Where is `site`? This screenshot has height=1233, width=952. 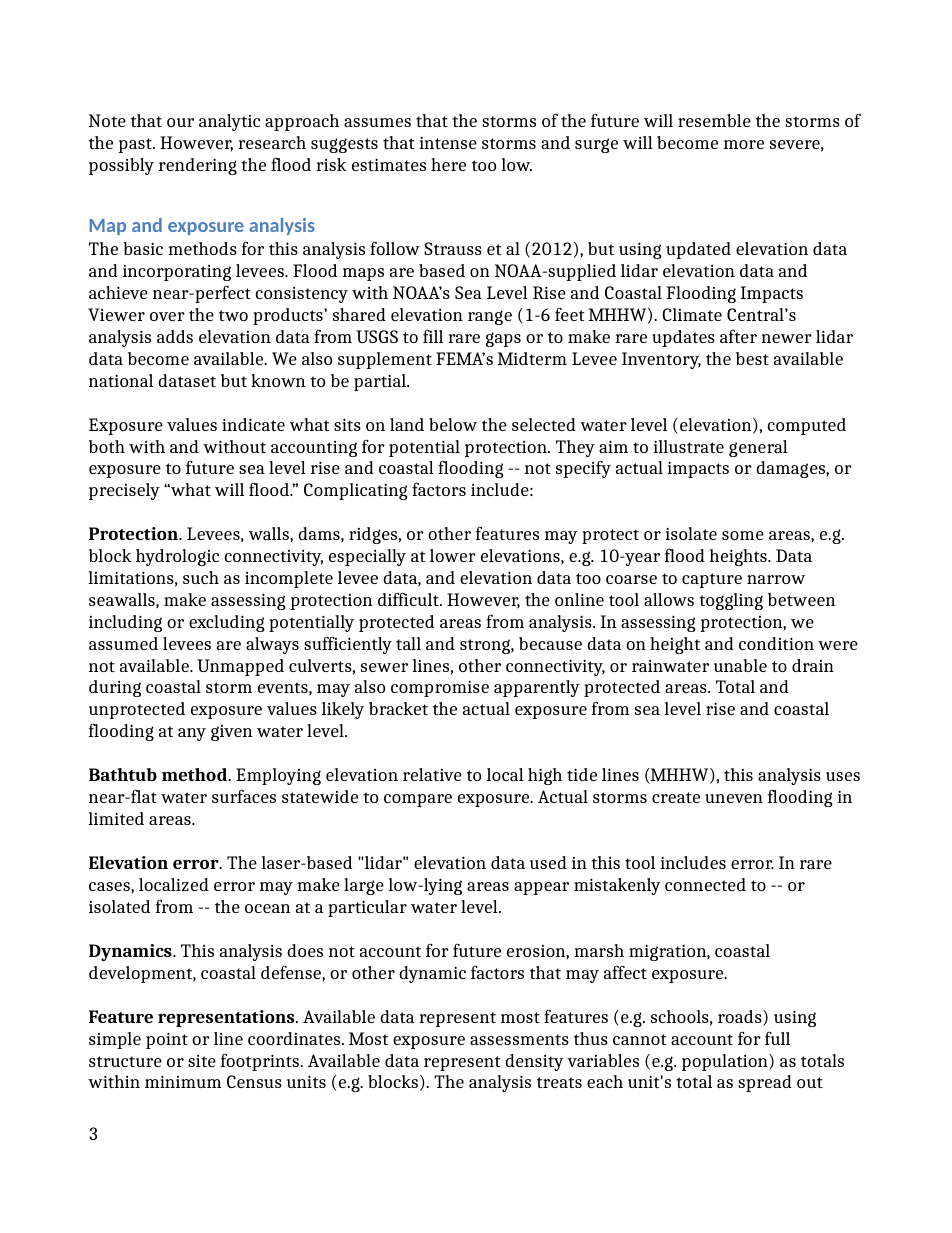 site is located at coordinates (202, 1061).
